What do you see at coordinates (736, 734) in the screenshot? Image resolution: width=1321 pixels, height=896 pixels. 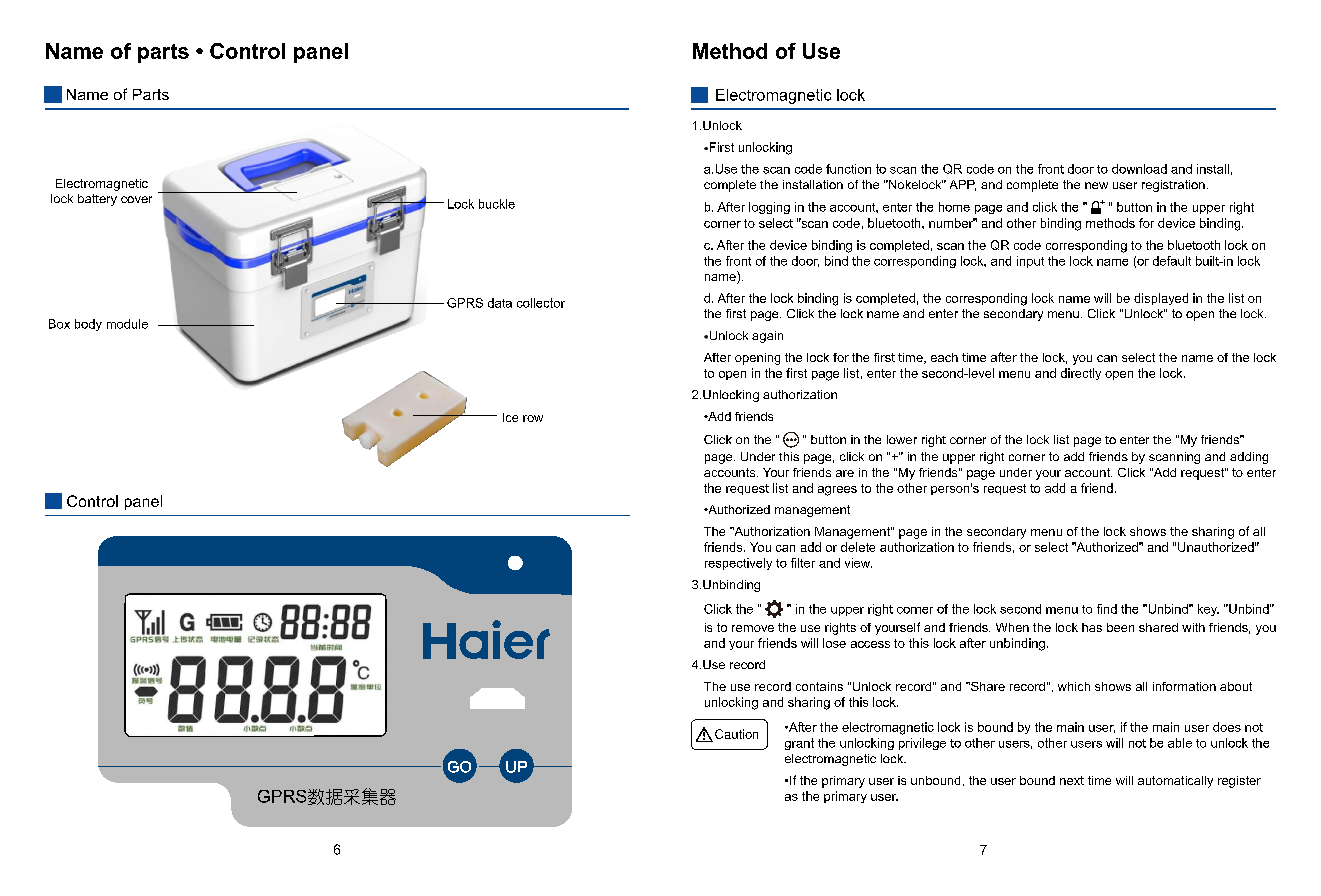 I see `Caution` at bounding box center [736, 734].
